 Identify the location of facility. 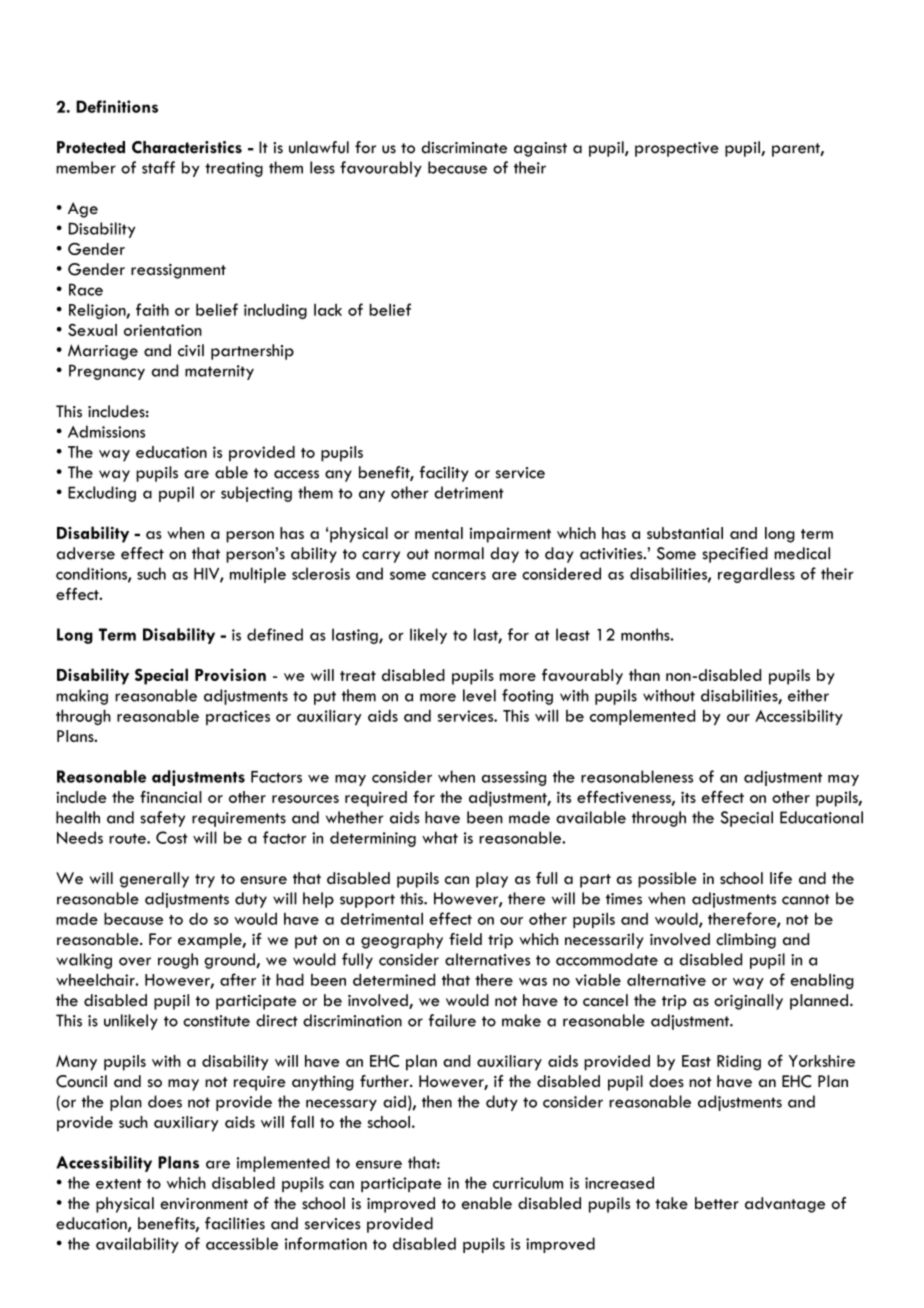
(444, 474).
